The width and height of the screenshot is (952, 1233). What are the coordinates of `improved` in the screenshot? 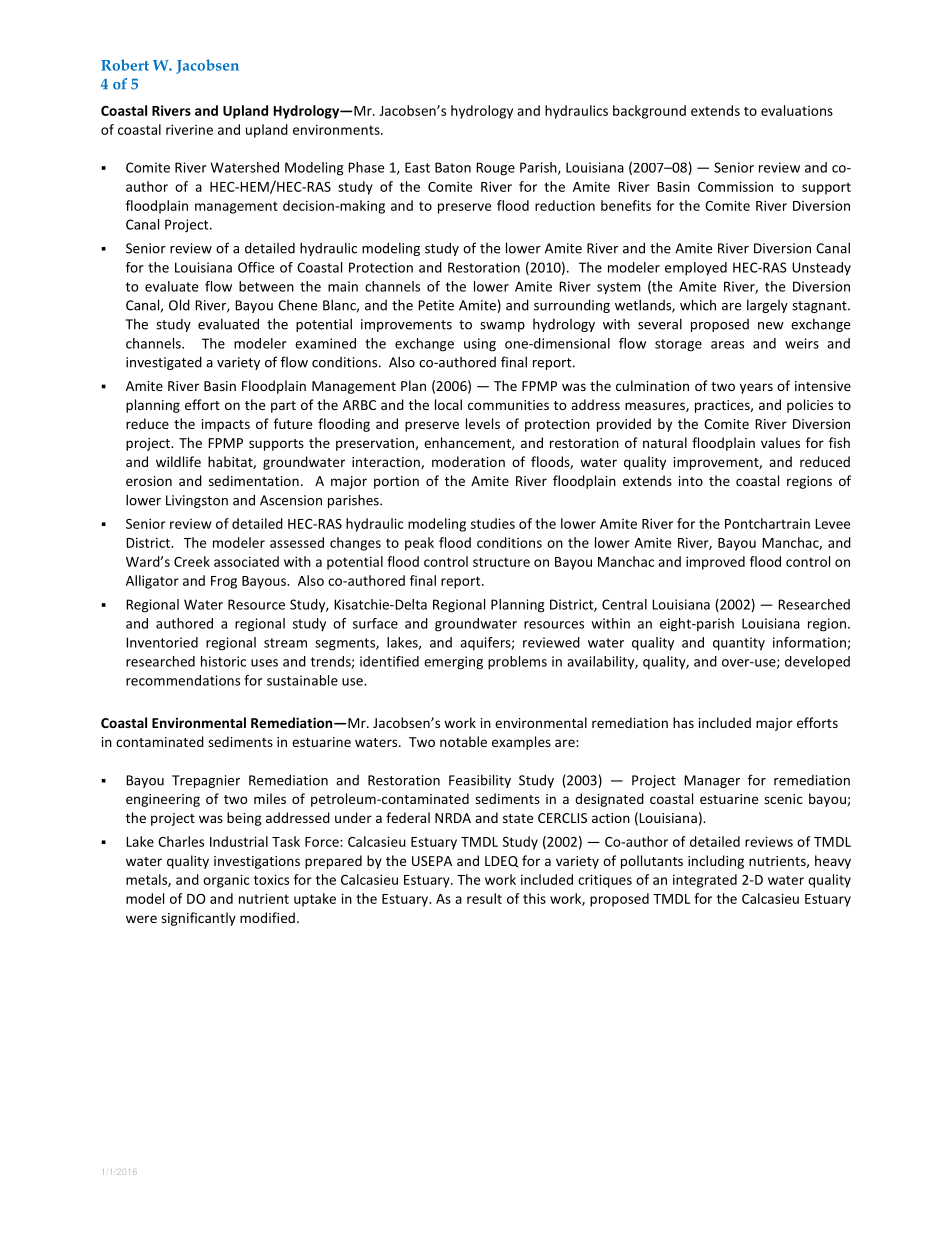 It's located at (715, 563).
